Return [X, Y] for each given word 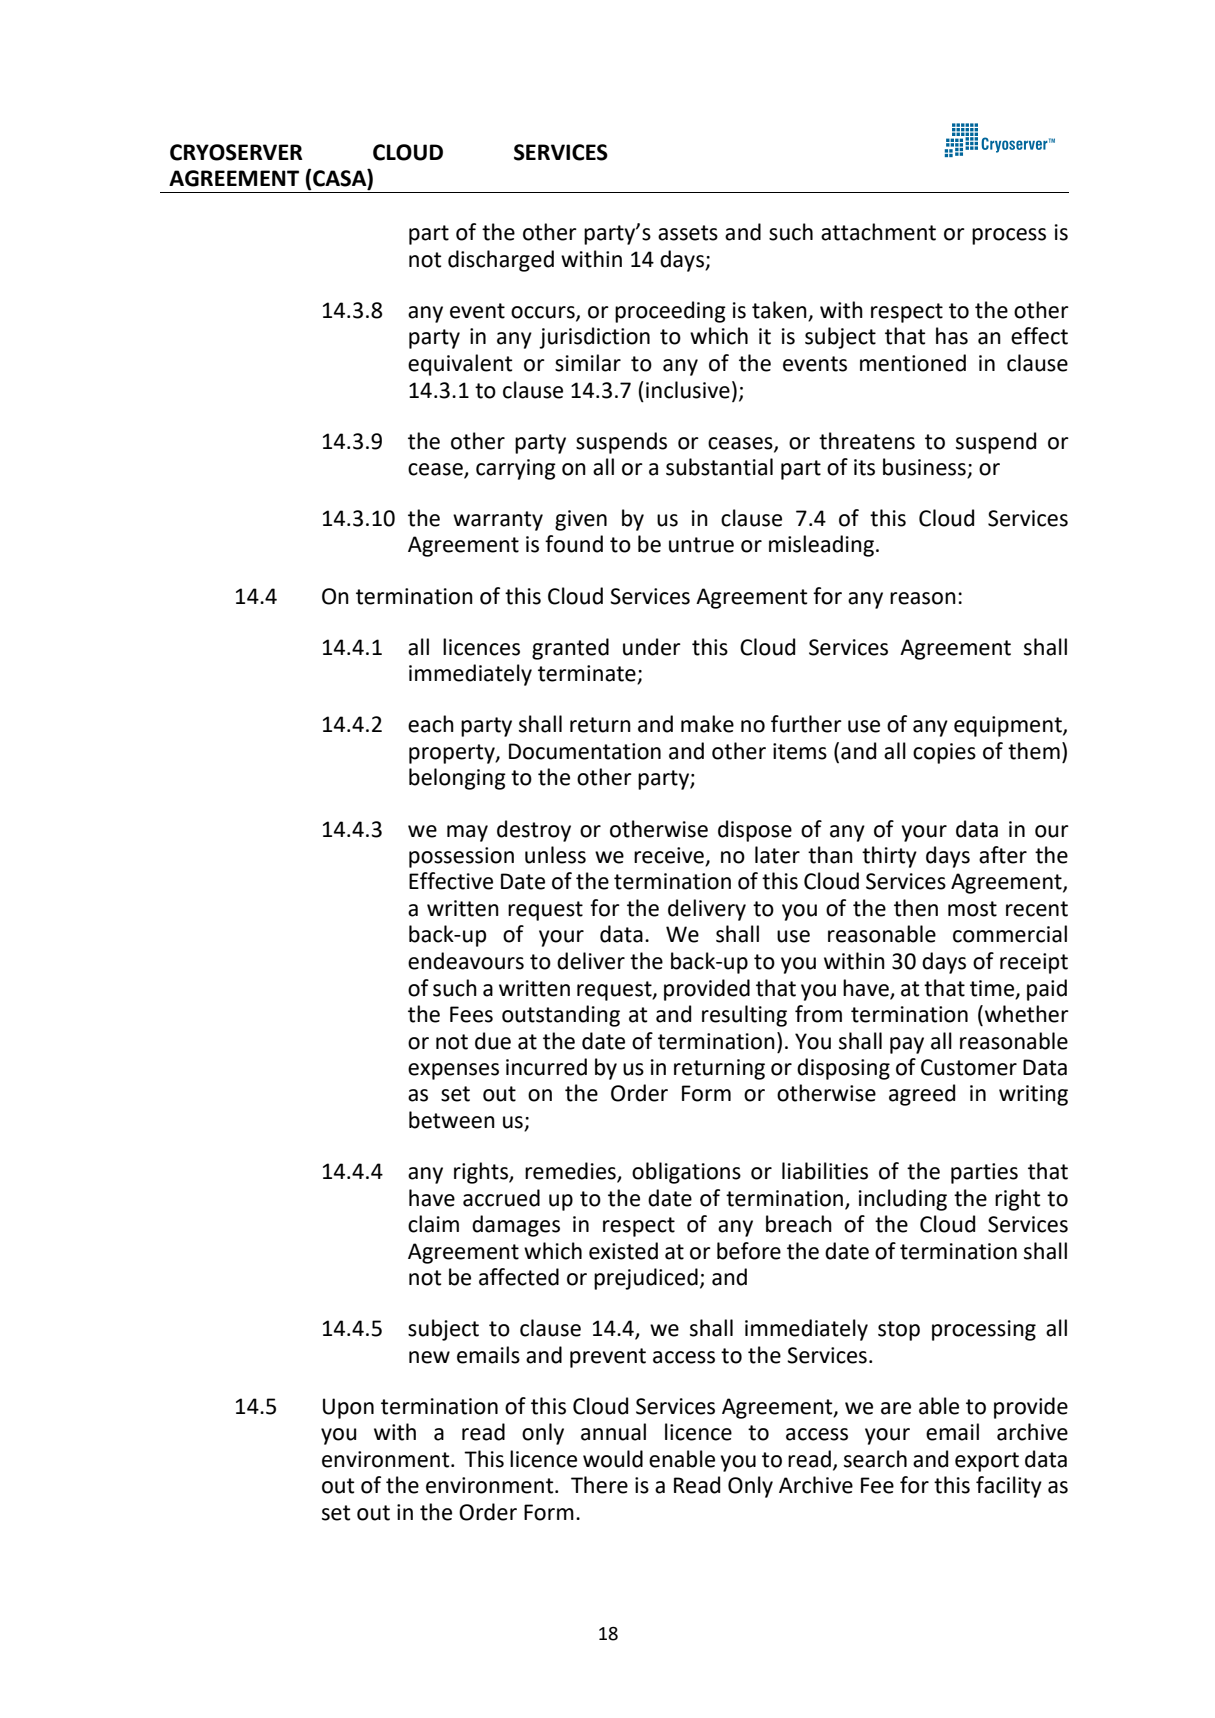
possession [461, 857]
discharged [501, 261]
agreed [922, 1095]
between [452, 1120]
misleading [821, 546]
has [952, 336]
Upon [348, 1408]
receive [670, 856]
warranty [498, 521]
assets [688, 233]
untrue [701, 545]
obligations [686, 1173]
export [987, 1462]
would [613, 1459]
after [1003, 855]
